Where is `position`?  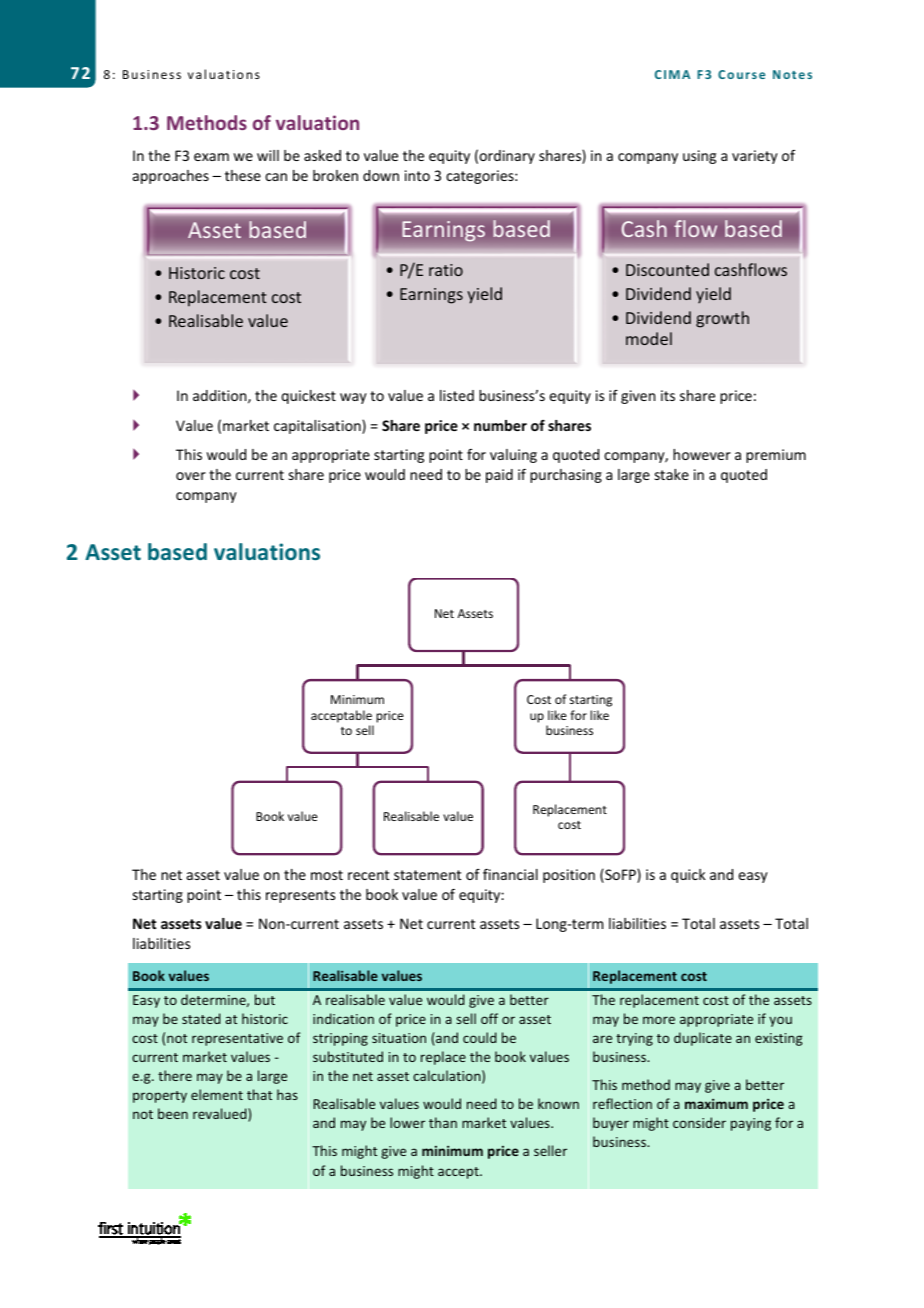
position is located at coordinates (569, 876).
